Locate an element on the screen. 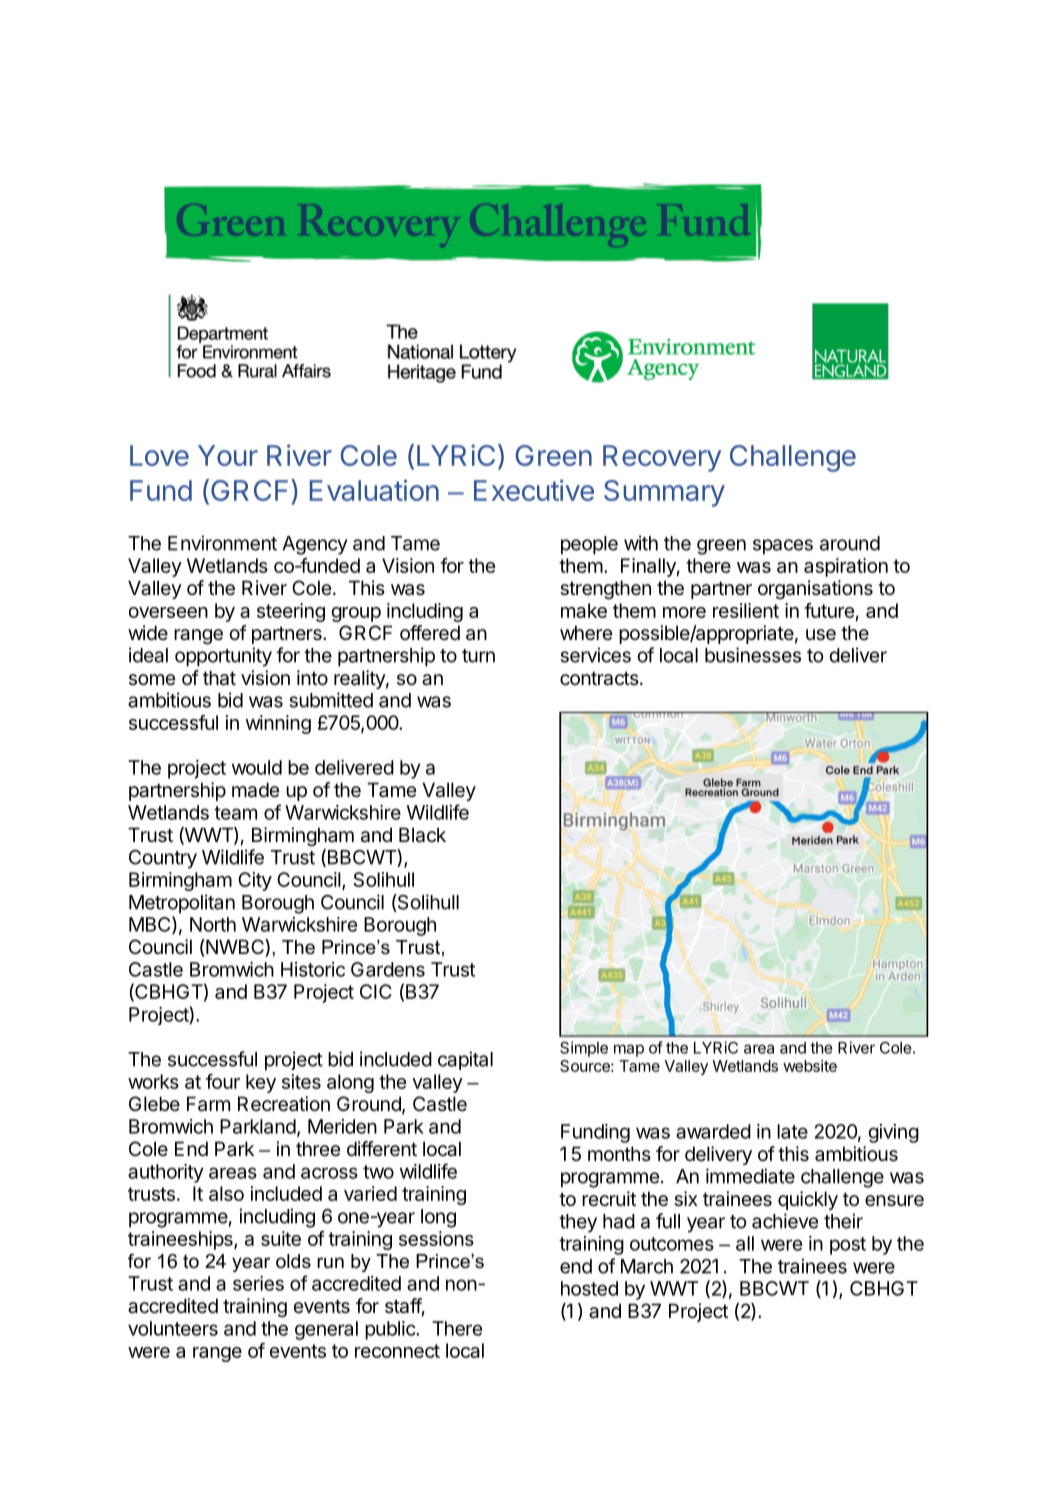 The height and width of the screenshot is (1493, 1056). volunteers is located at coordinates (173, 1328).
